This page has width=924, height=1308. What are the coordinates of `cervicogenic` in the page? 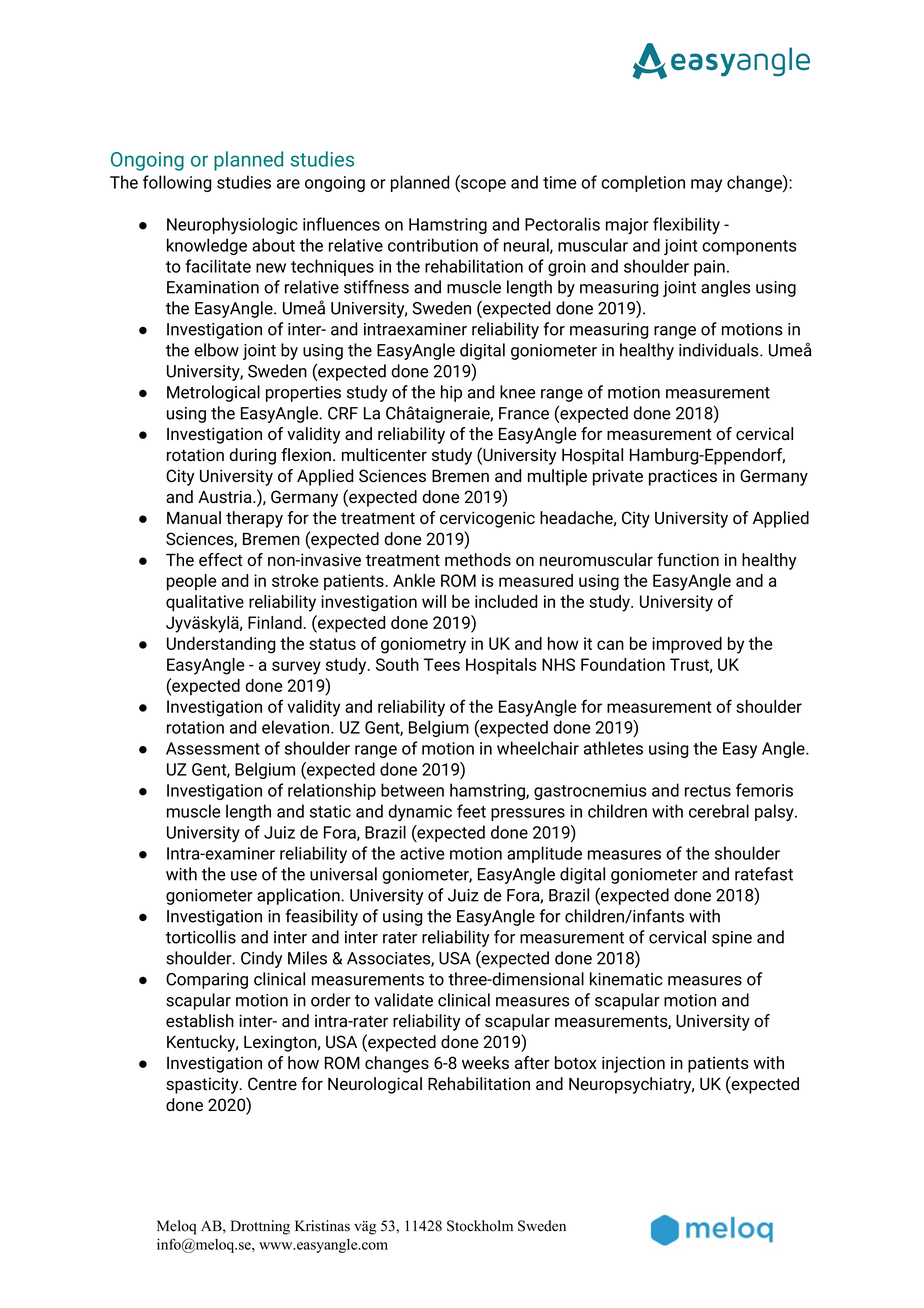 It's located at (487, 519).
